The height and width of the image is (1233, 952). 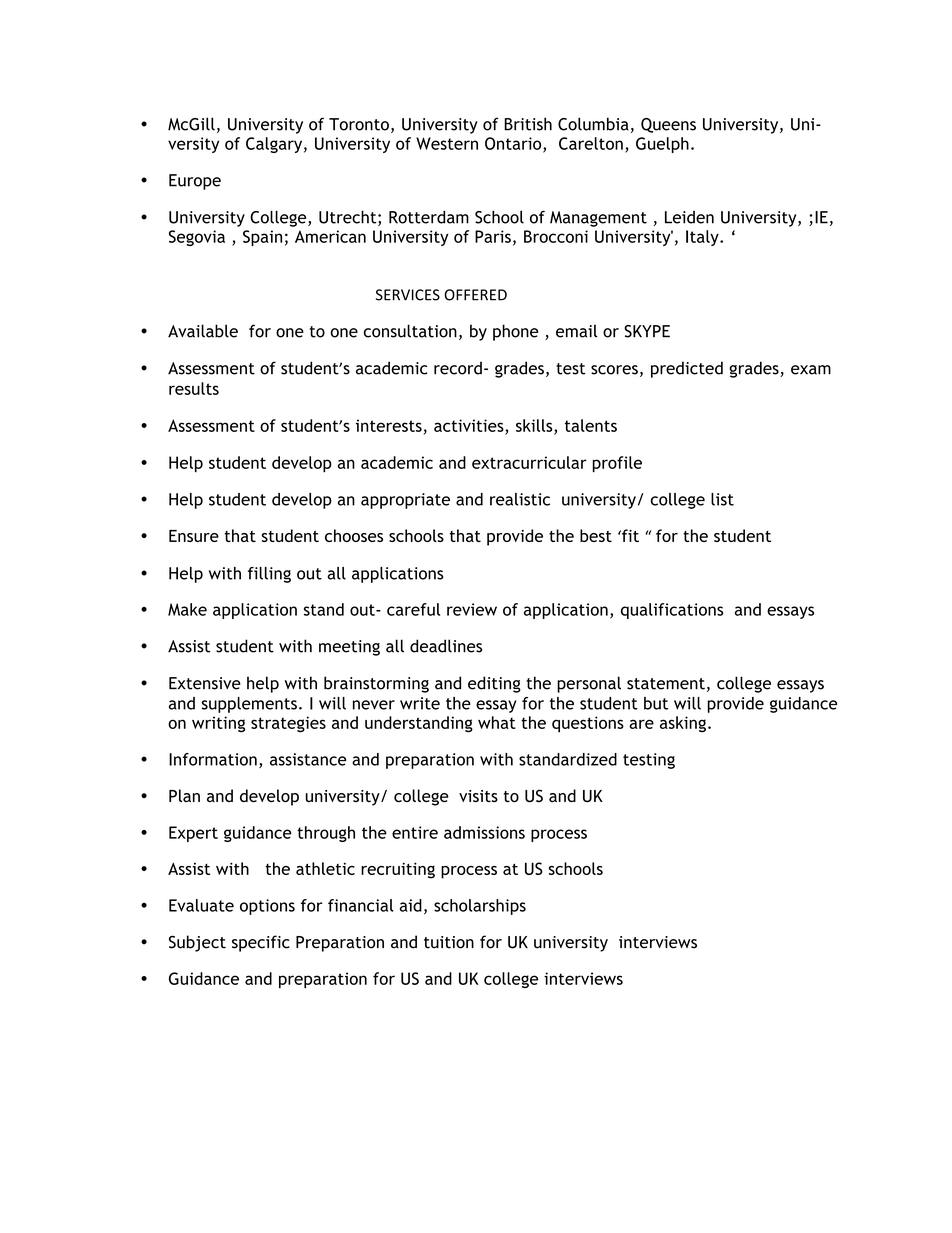 I want to click on what, so click(x=497, y=722).
